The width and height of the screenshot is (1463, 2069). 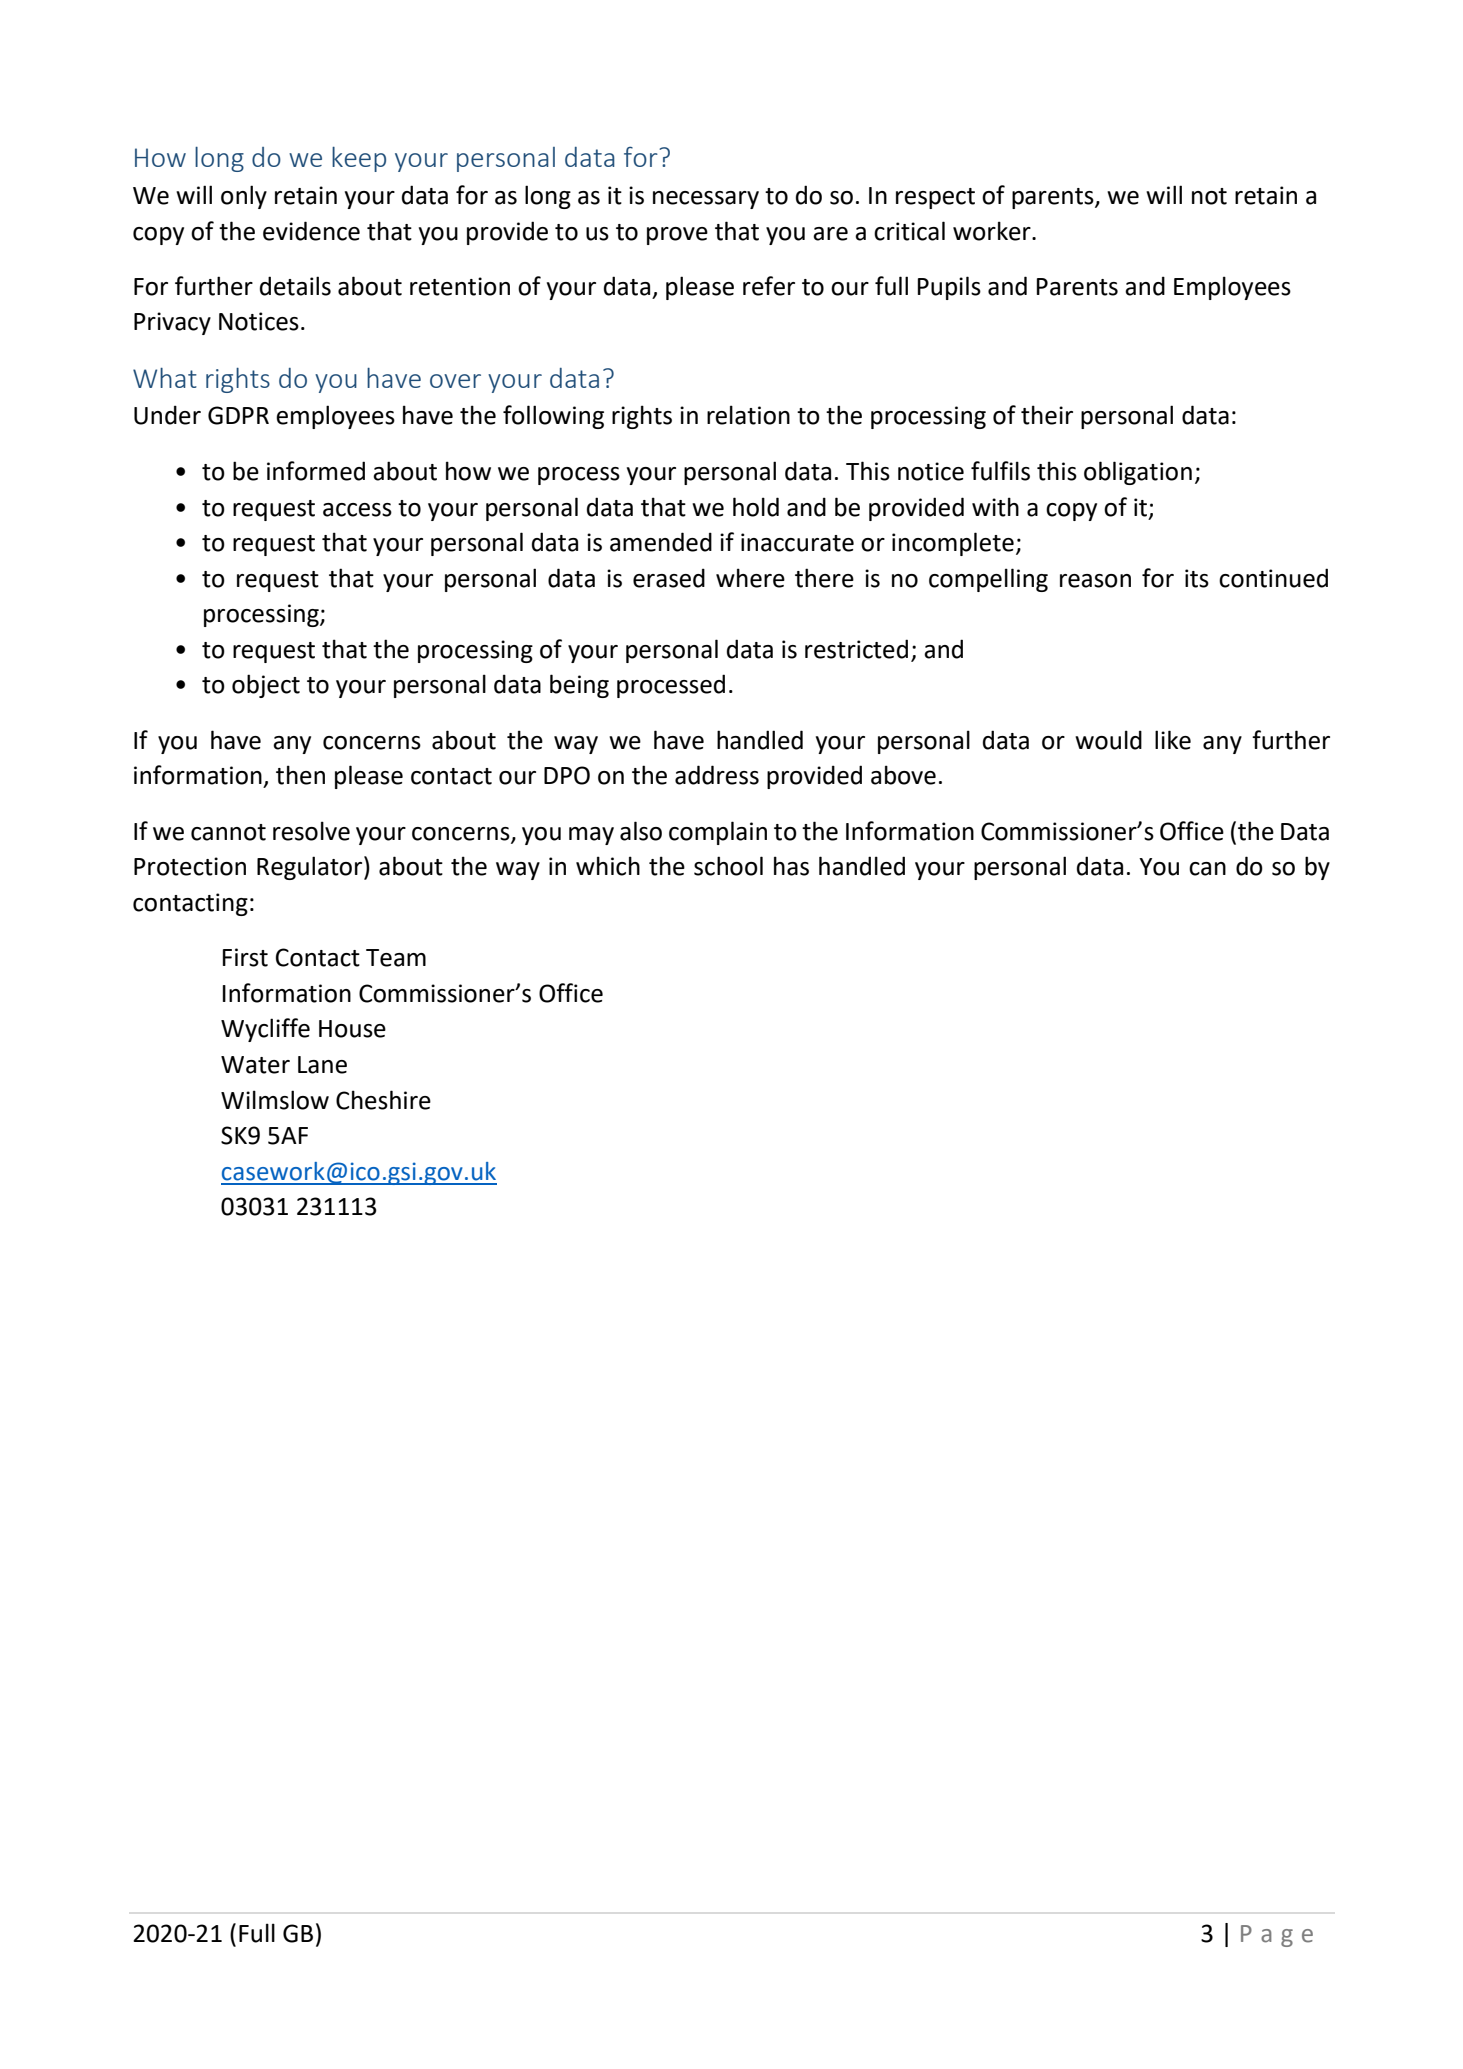 I want to click on Regulator, so click(x=311, y=868).
